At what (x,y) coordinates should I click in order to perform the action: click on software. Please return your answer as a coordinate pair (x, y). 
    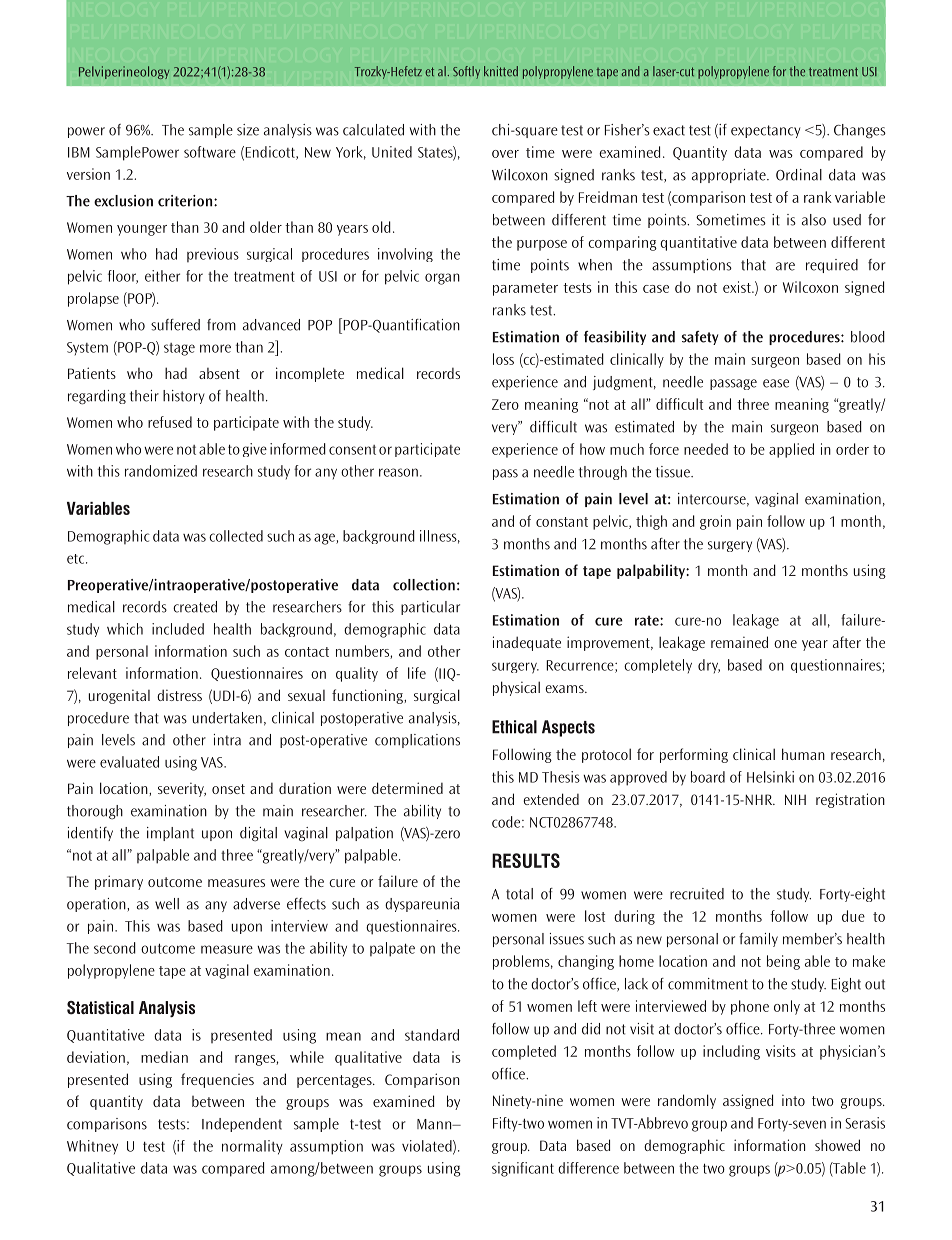
    Looking at the image, I should click on (210, 152).
